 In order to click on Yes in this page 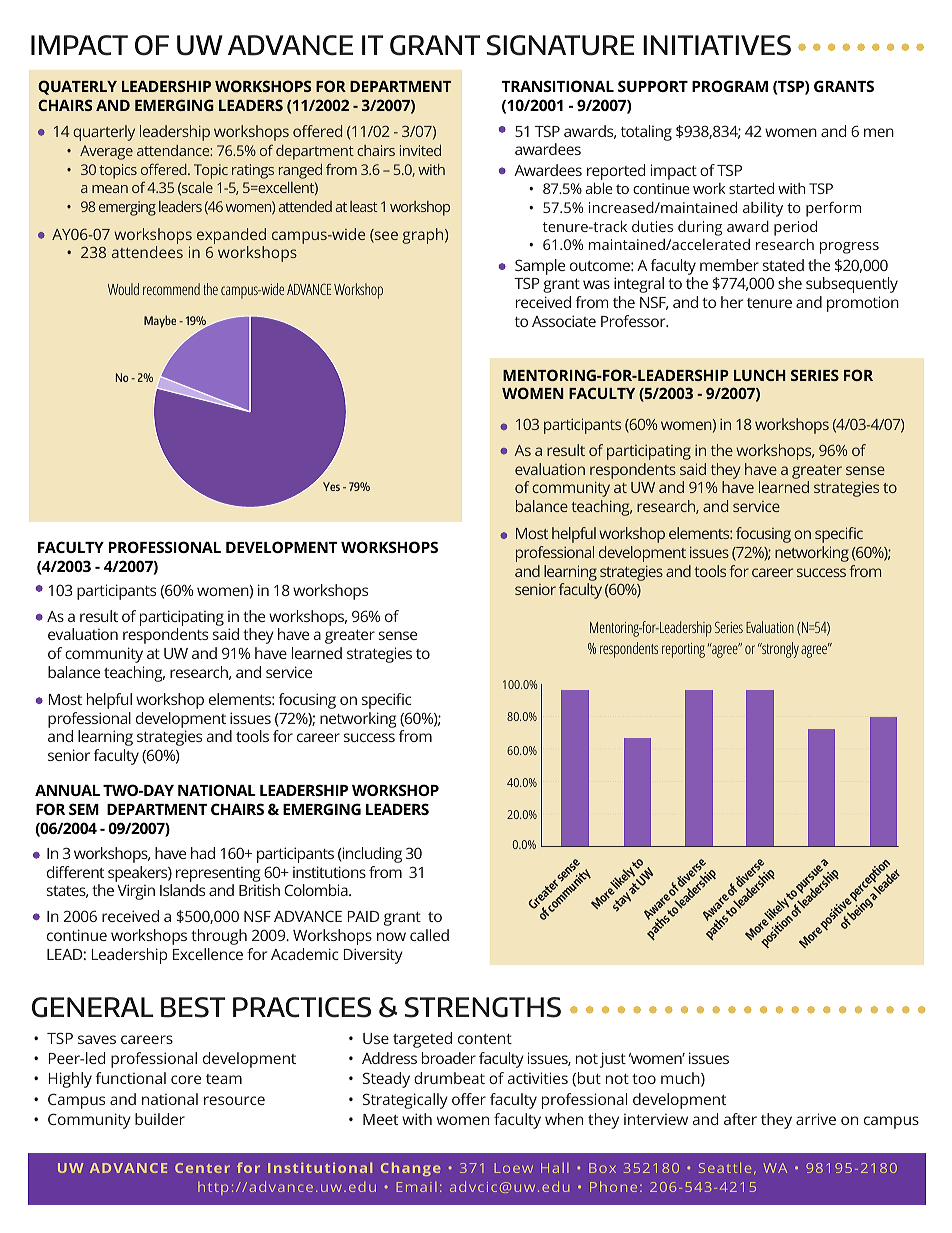, I will do `click(331, 486)`.
